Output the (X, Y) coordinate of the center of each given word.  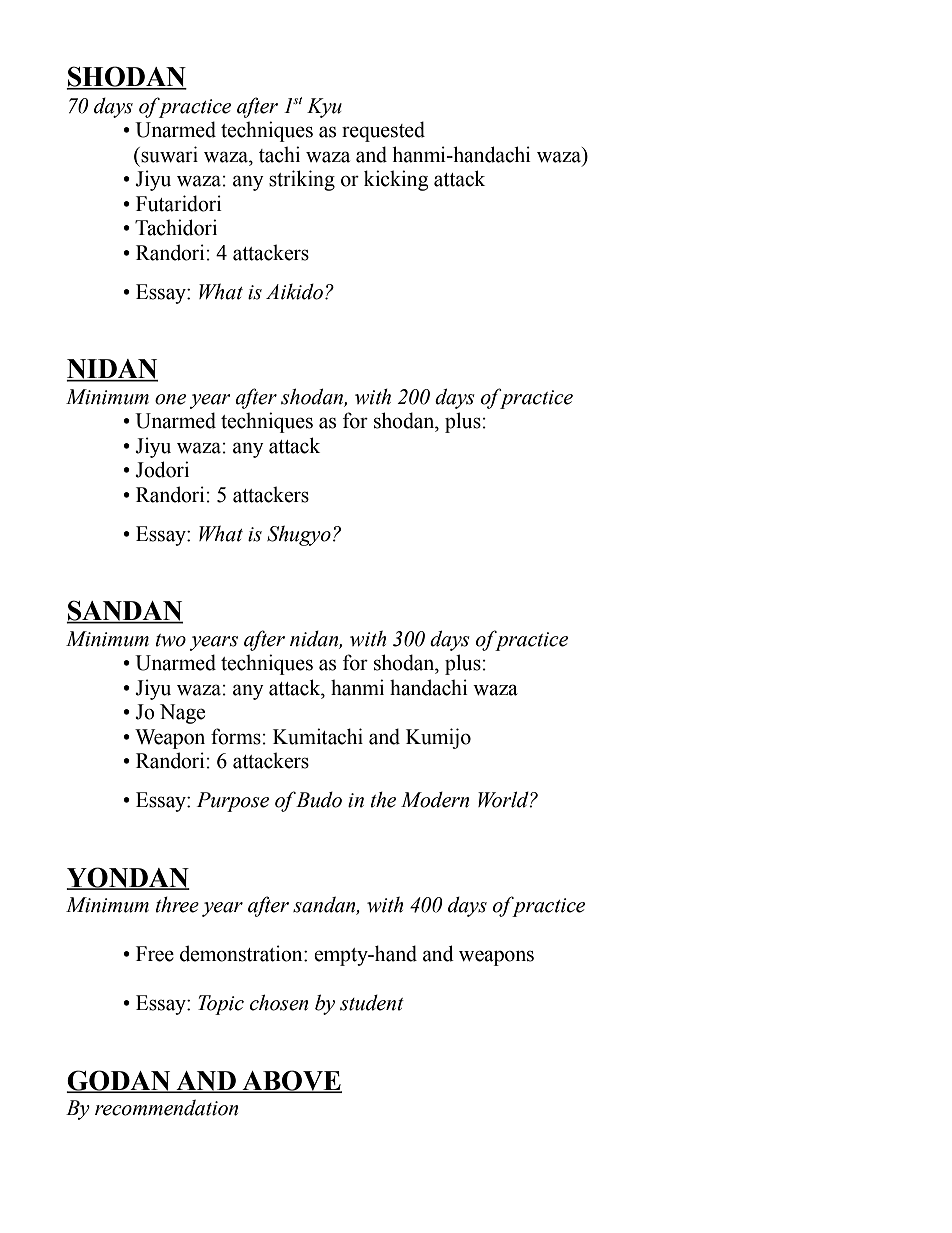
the (383, 800)
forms (236, 736)
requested (383, 131)
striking (302, 180)
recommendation (166, 1108)
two (171, 640)
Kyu (324, 108)
